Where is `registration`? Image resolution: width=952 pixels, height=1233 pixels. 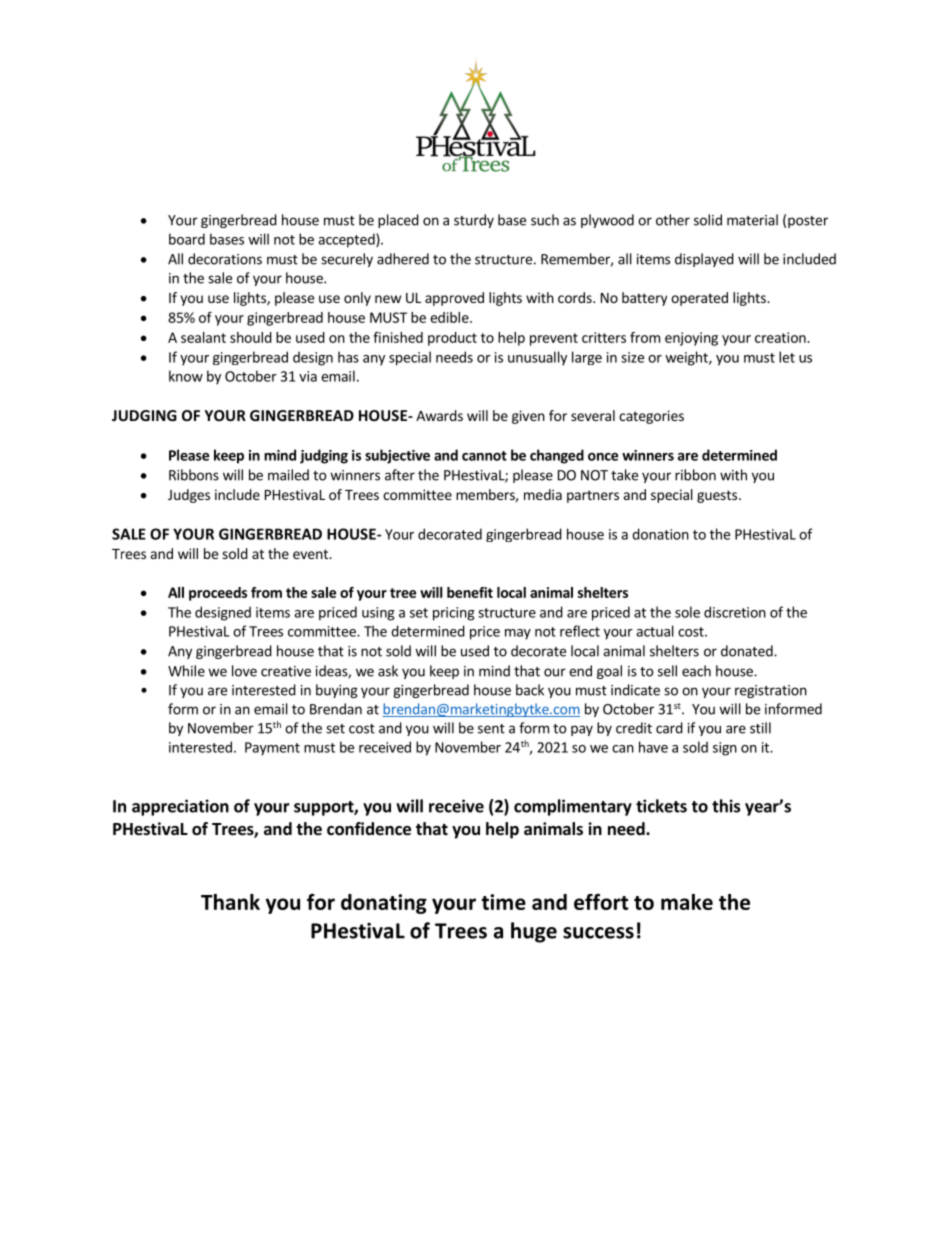 registration is located at coordinates (771, 691).
